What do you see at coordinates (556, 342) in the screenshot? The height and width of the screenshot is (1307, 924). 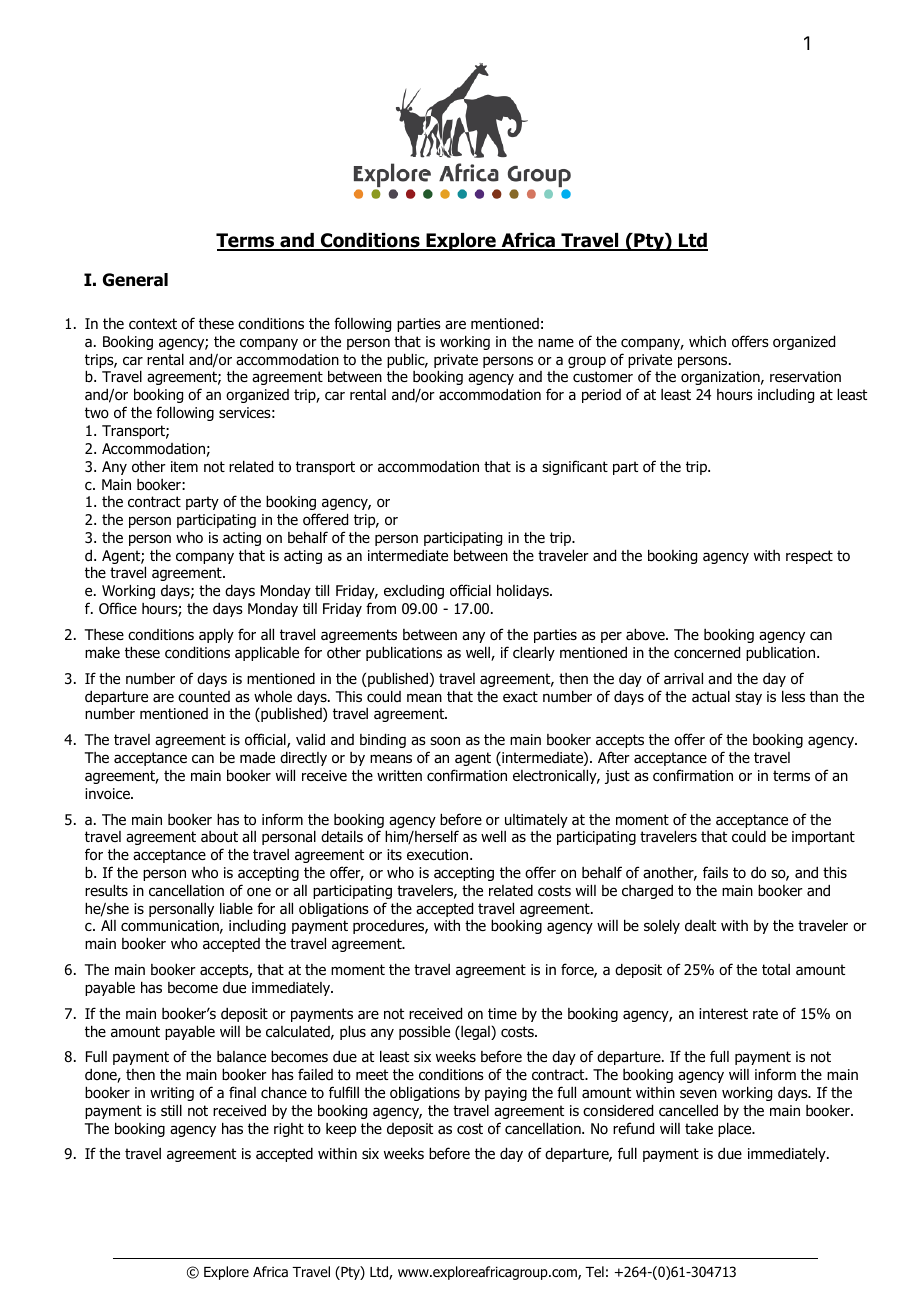 I see `name` at bounding box center [556, 342].
